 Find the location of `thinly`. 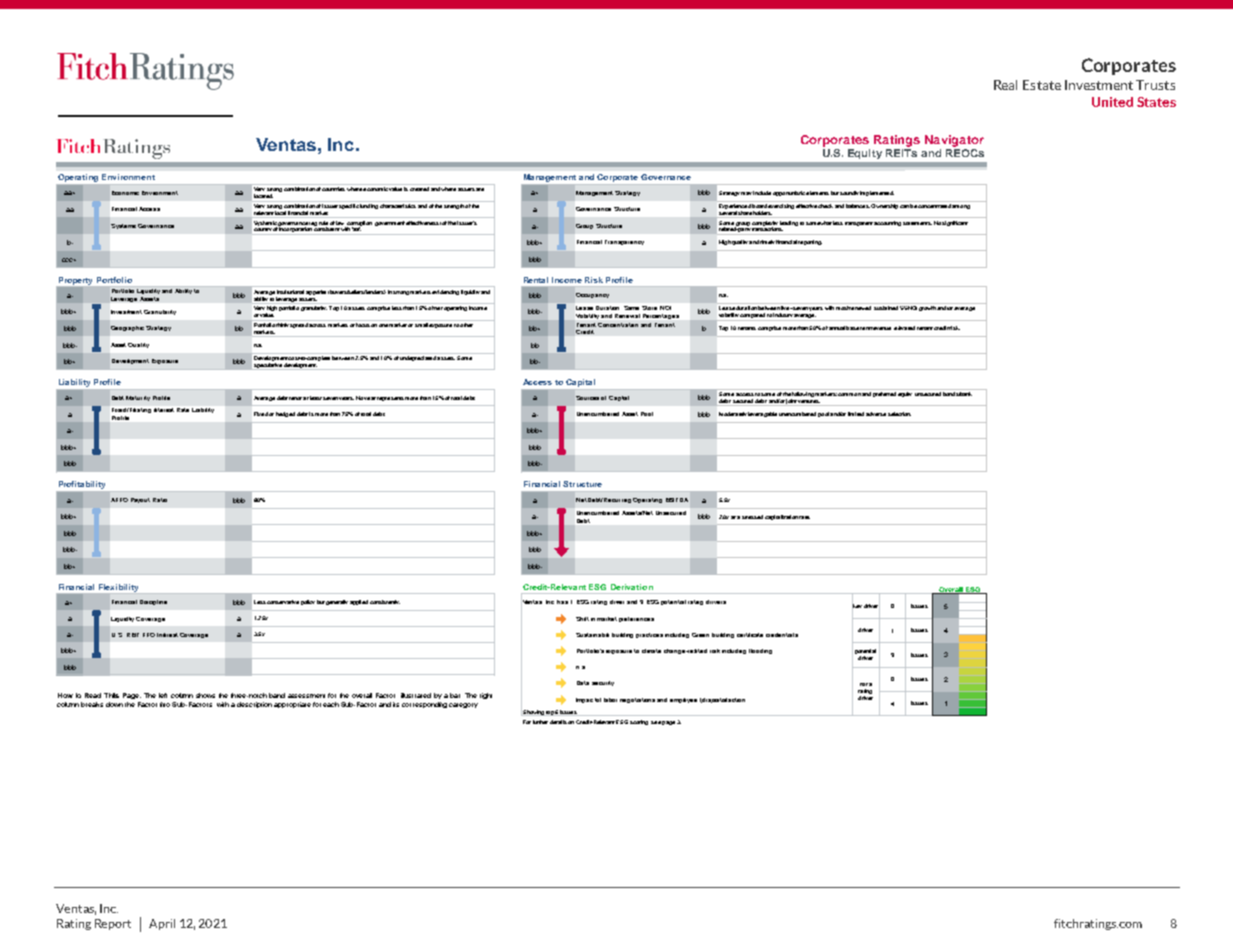

thinly is located at coordinates (282, 325).
